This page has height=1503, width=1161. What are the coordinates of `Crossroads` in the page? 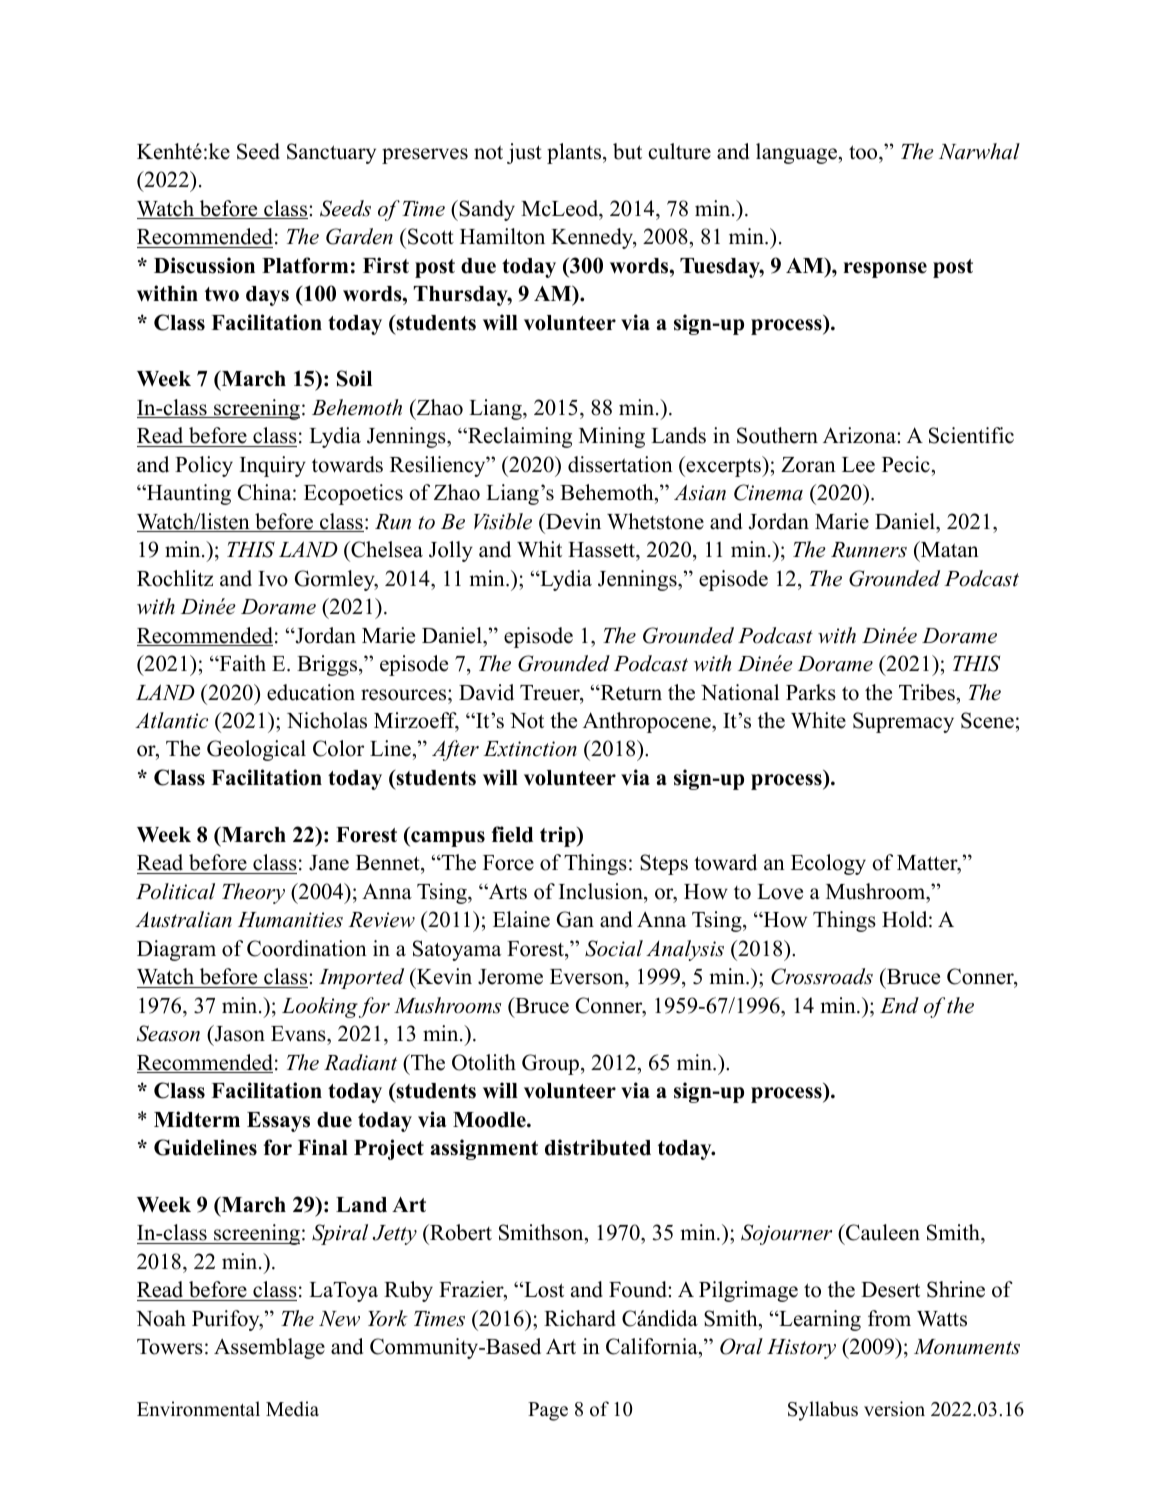 It's located at (822, 976).
